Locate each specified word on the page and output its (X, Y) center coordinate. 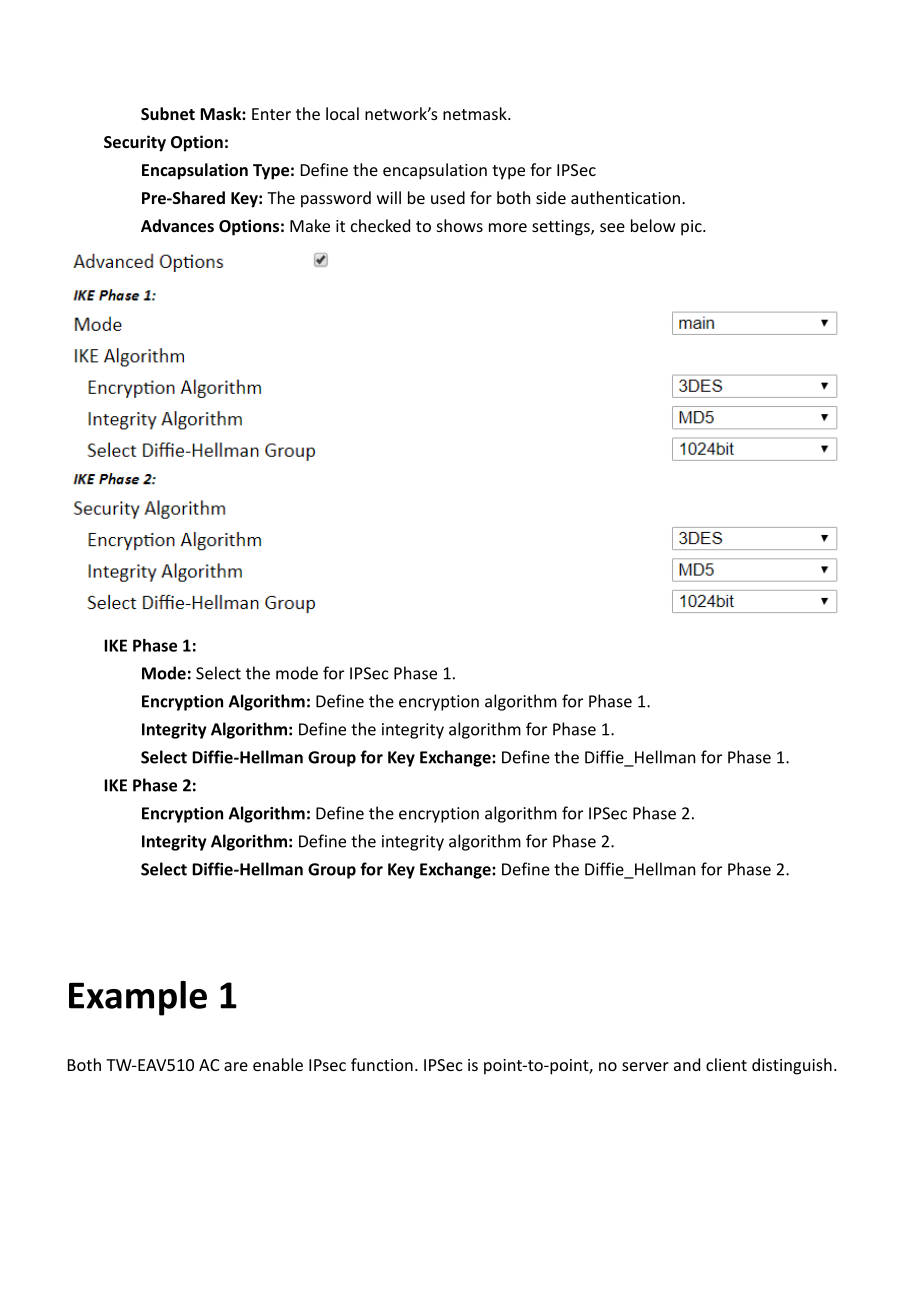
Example (138, 998)
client (726, 1064)
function (382, 1064)
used (448, 197)
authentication (625, 197)
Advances (177, 225)
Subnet (168, 113)
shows (460, 225)
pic (692, 228)
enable (278, 1064)
